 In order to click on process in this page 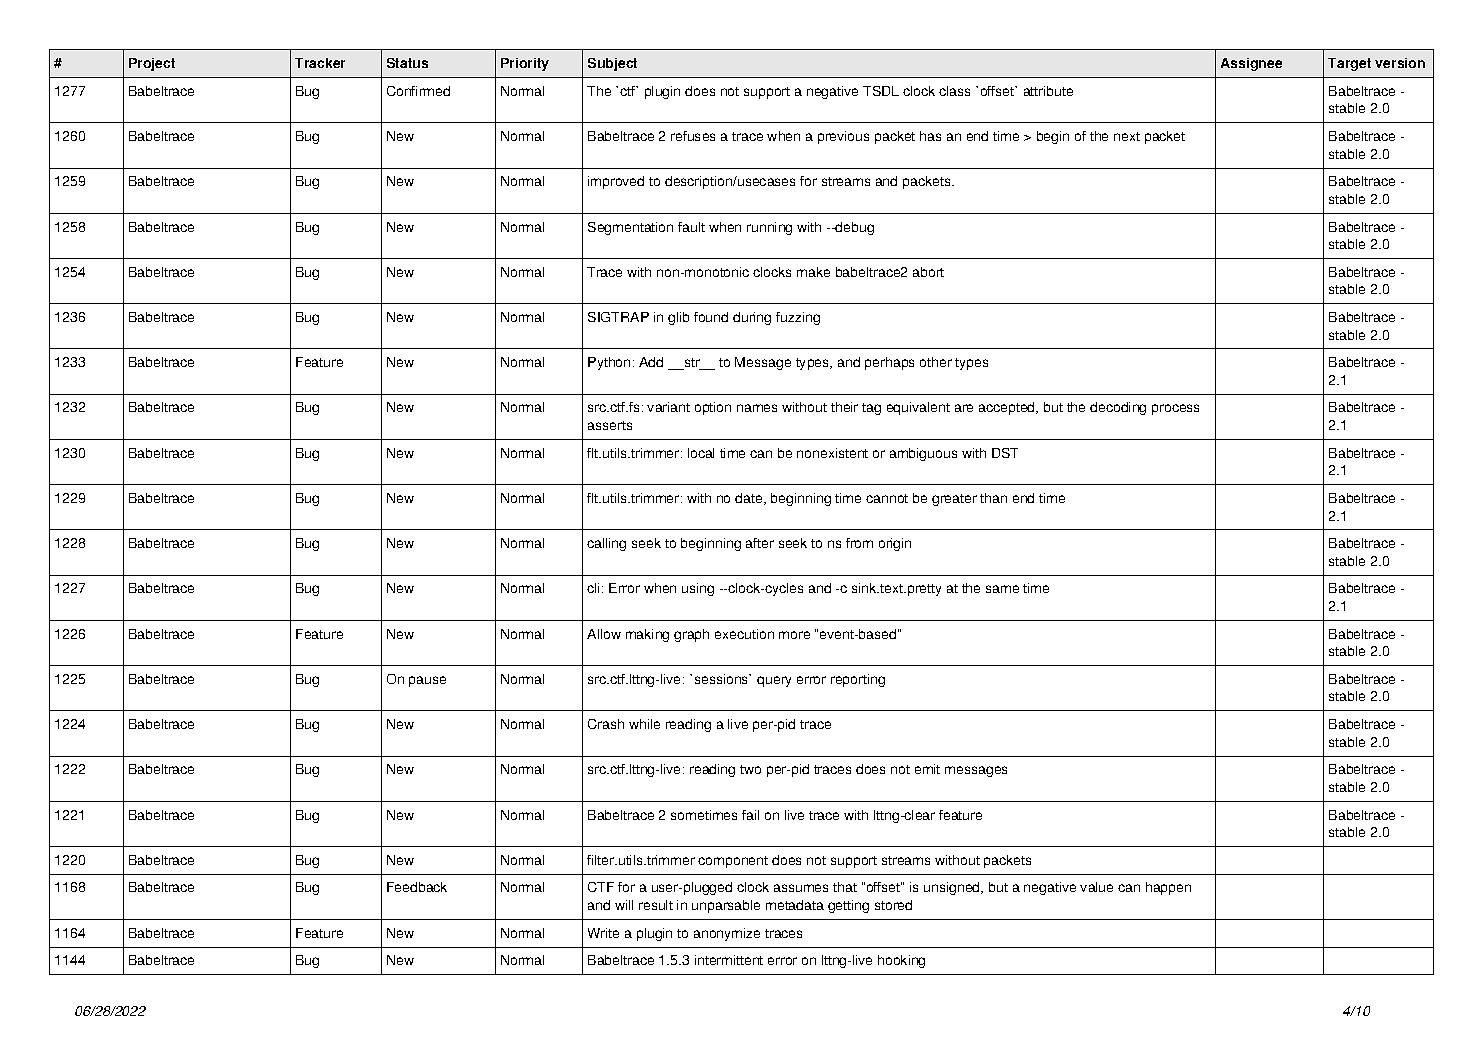, I will do `click(1175, 409)`.
